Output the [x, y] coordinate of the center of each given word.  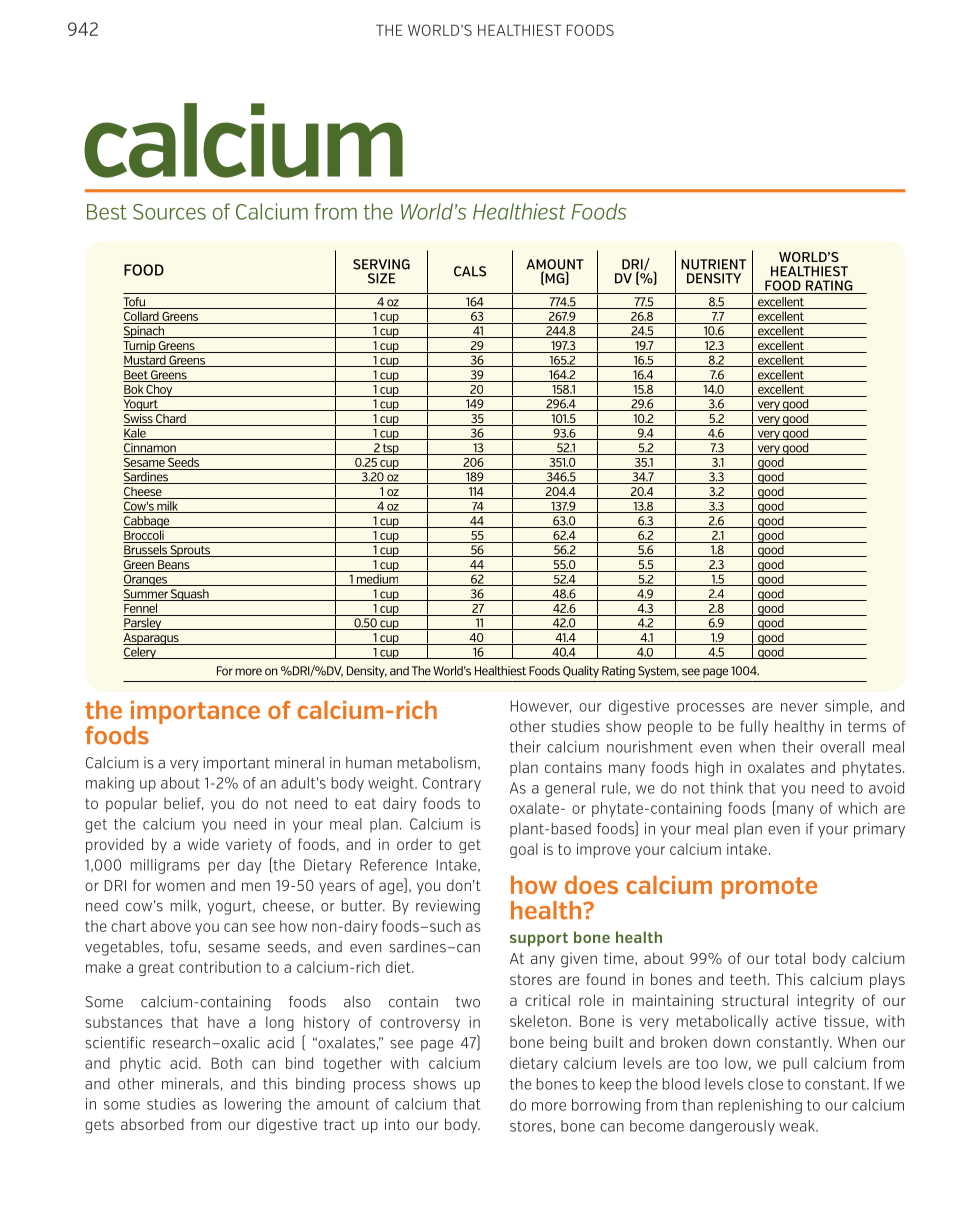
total [790, 958]
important [236, 764]
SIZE [381, 278]
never [799, 707]
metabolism [437, 763]
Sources [169, 212]
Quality [581, 672]
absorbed [152, 1124]
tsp [391, 449]
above [171, 926]
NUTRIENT [713, 264]
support [539, 939]
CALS [470, 271]
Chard [171, 420]
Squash [190, 595]
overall [842, 747]
